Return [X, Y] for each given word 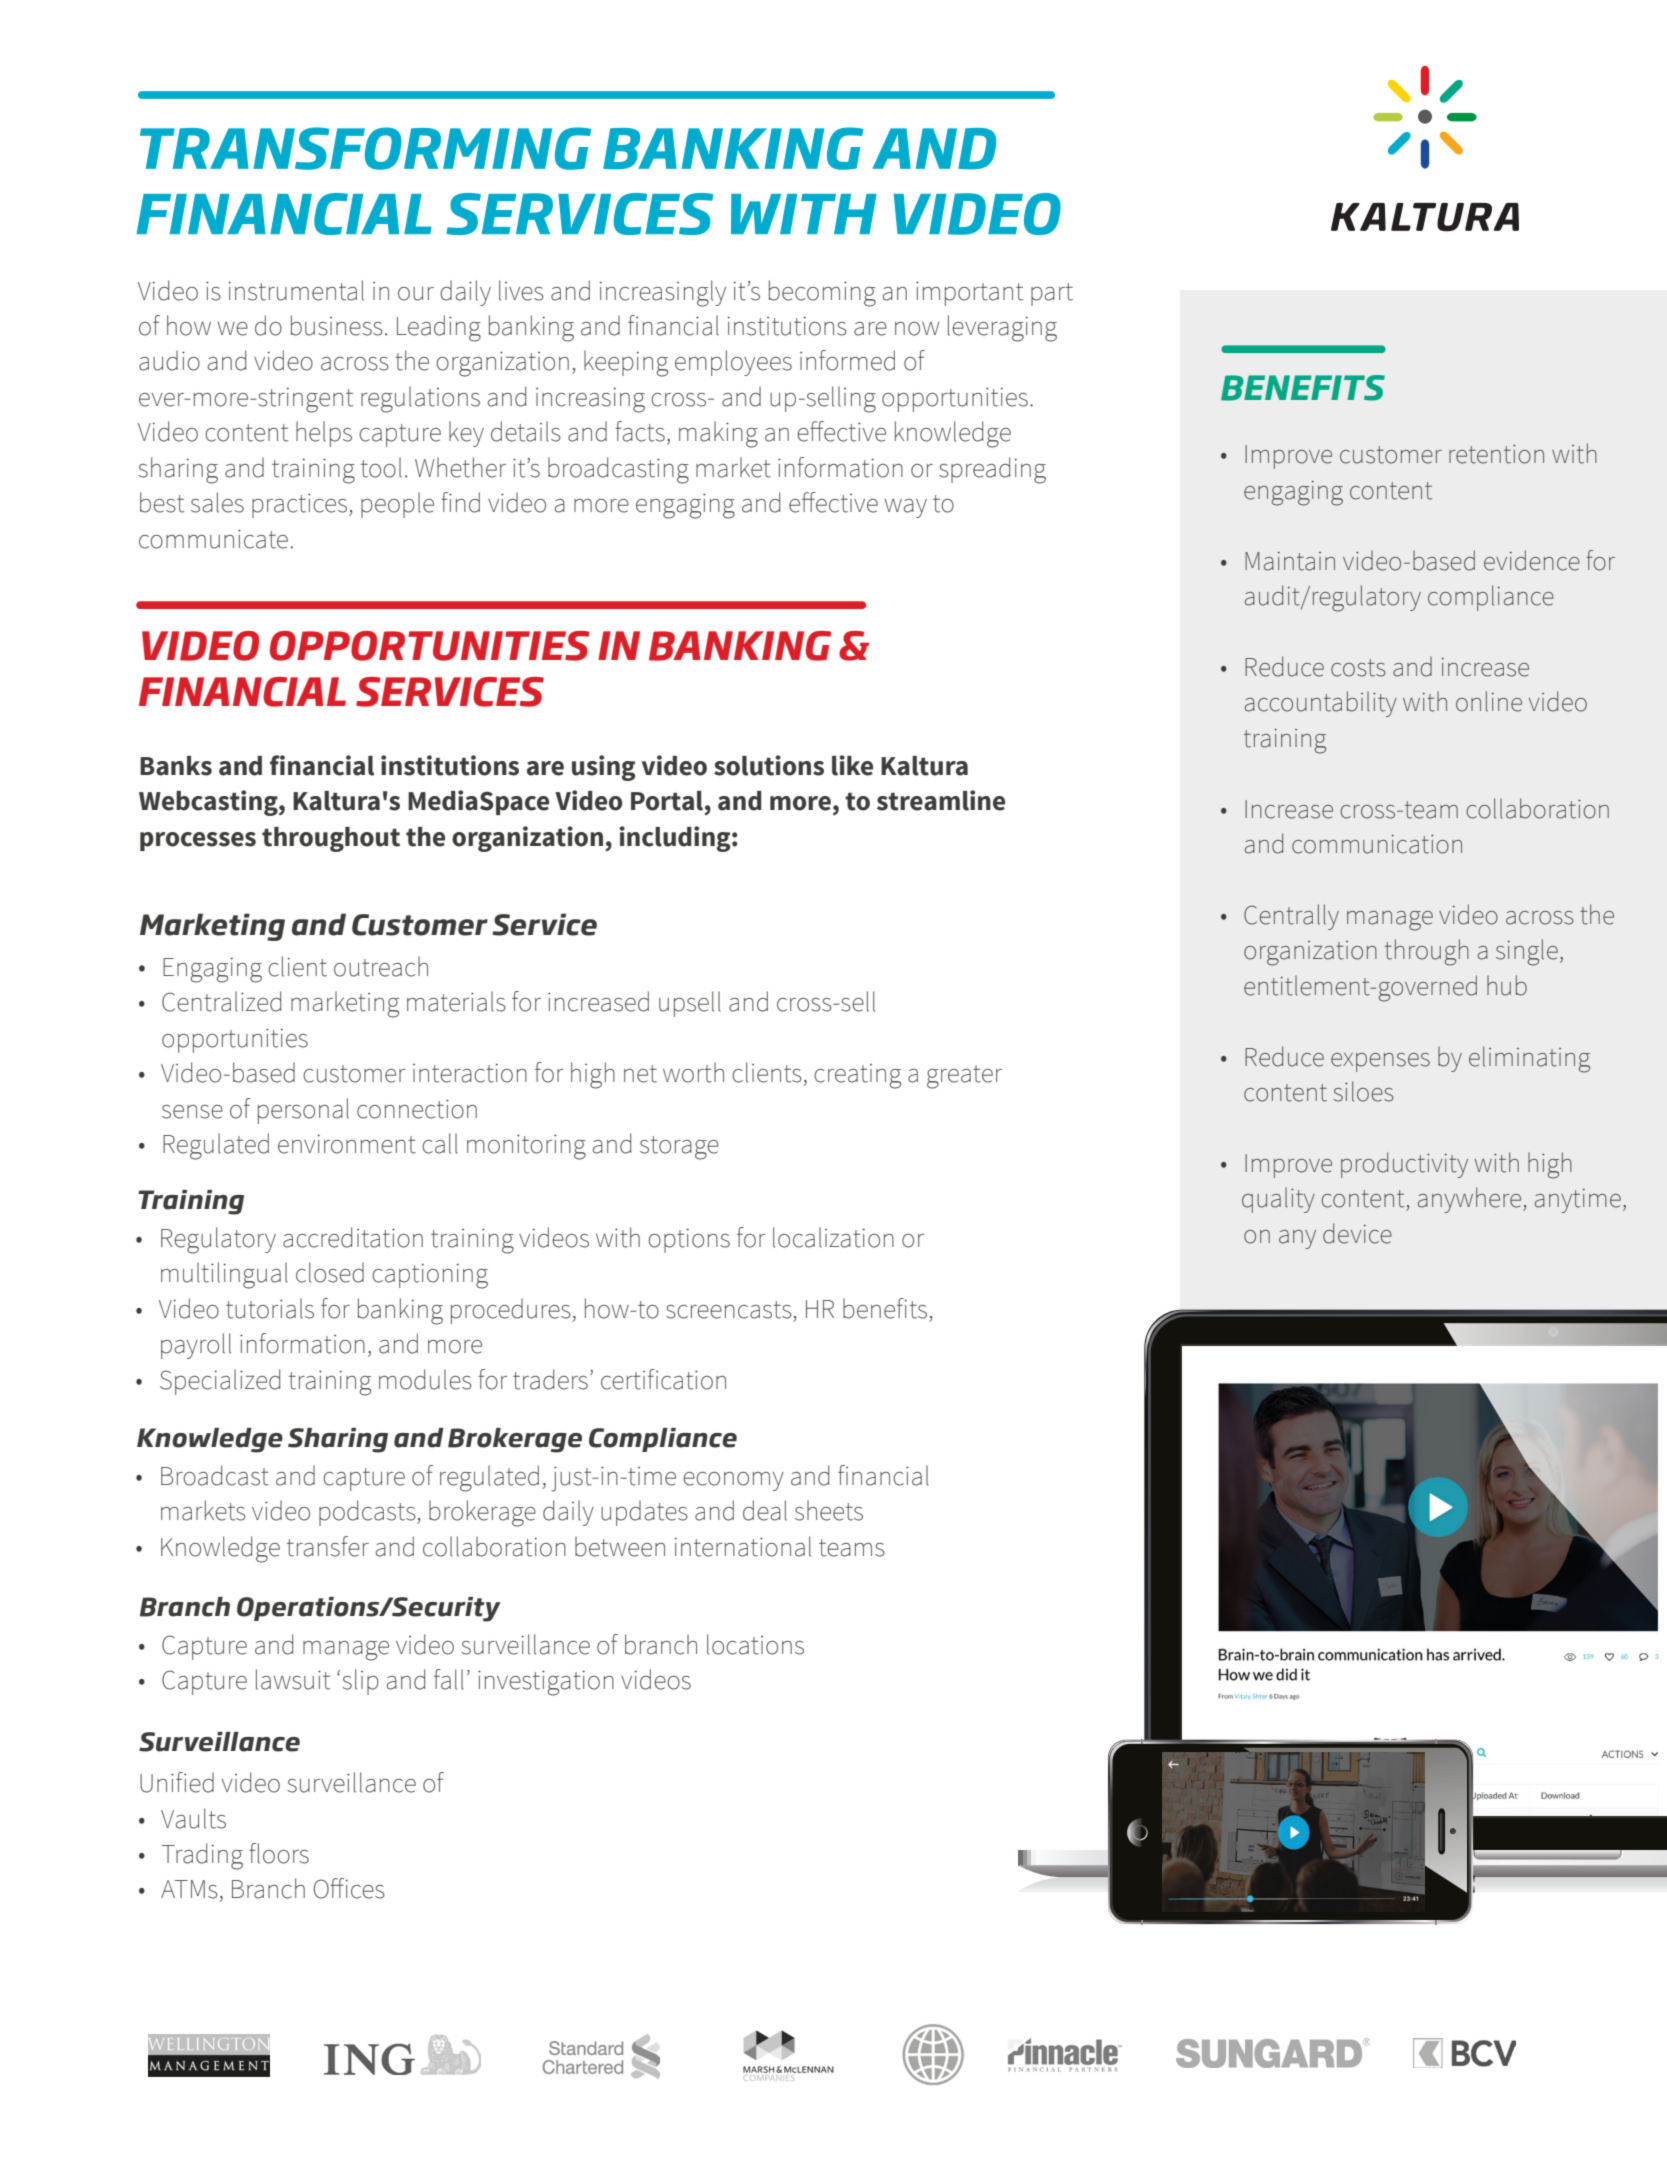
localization [833, 1237]
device [1357, 1233]
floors [279, 1853]
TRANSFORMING [365, 148]
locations [755, 1644]
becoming [822, 293]
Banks [176, 766]
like [852, 765]
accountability [1321, 704]
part [1052, 294]
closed [330, 1272]
